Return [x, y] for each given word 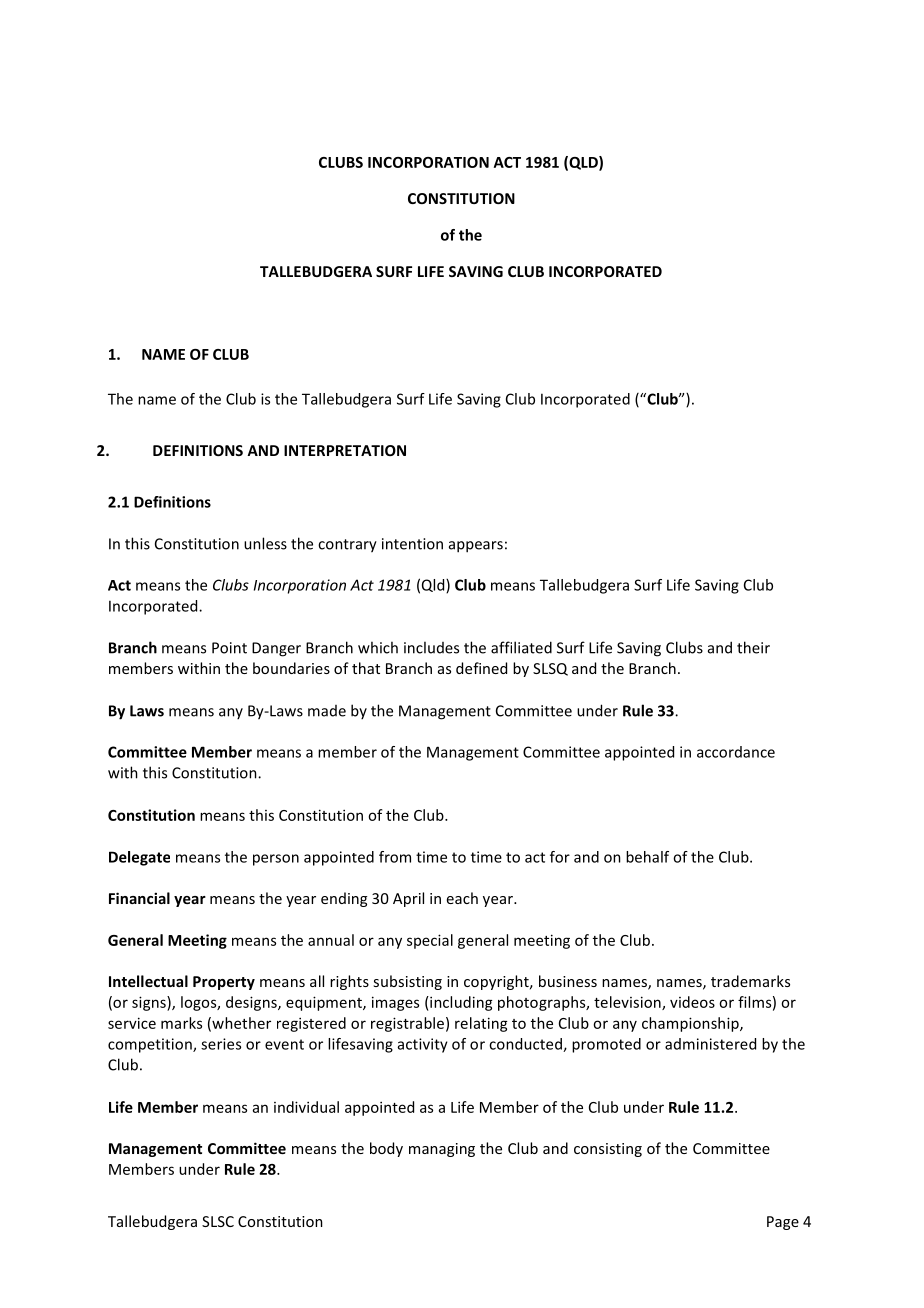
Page [783, 1223]
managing [442, 1150]
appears [476, 547]
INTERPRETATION [345, 450]
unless [265, 543]
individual [306, 1107]
